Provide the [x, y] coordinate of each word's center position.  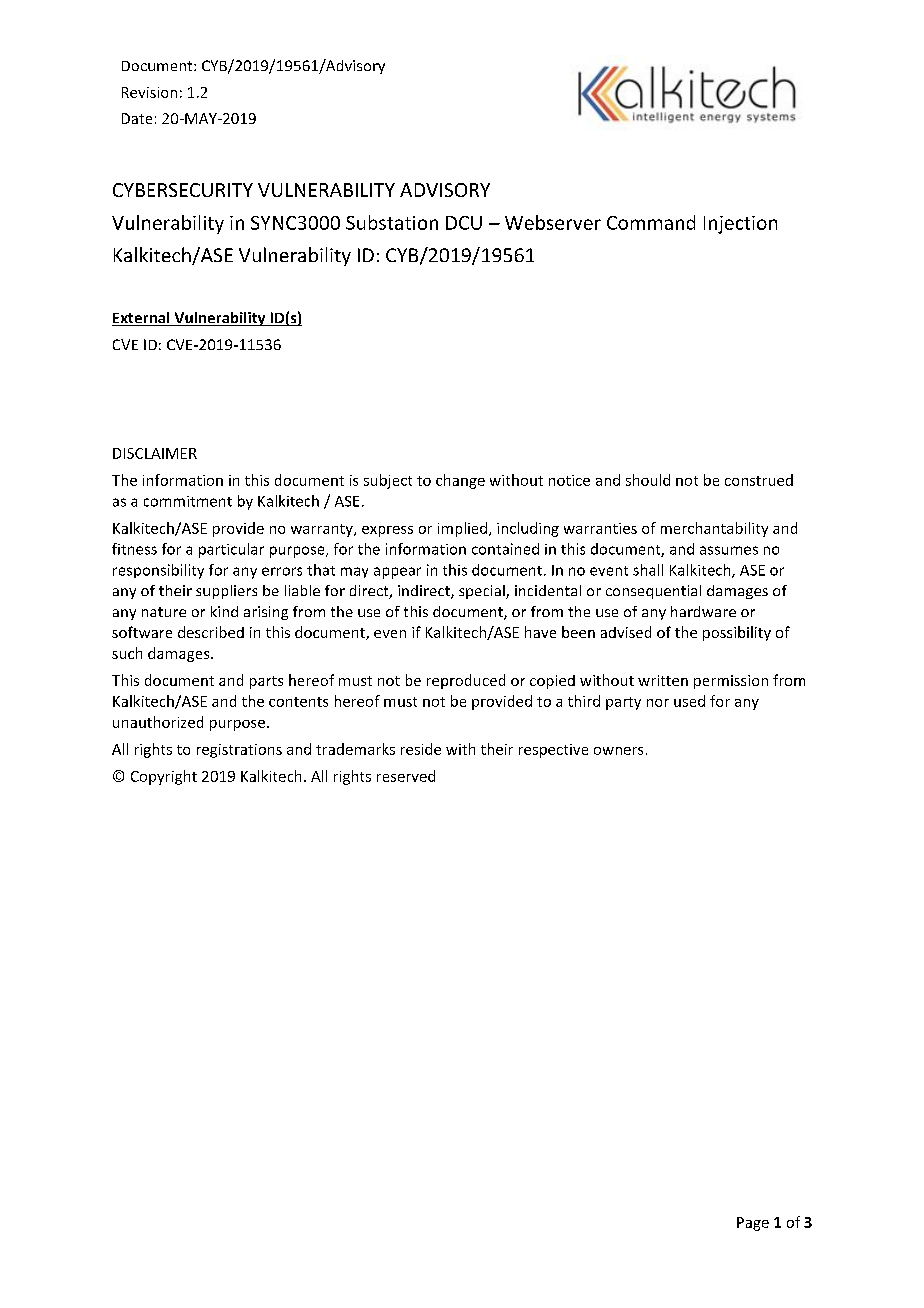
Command [651, 222]
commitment [188, 501]
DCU [464, 223]
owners [618, 751]
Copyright [164, 777]
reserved [406, 776]
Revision [149, 92]
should [648, 480]
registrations [239, 751]
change [460, 481]
